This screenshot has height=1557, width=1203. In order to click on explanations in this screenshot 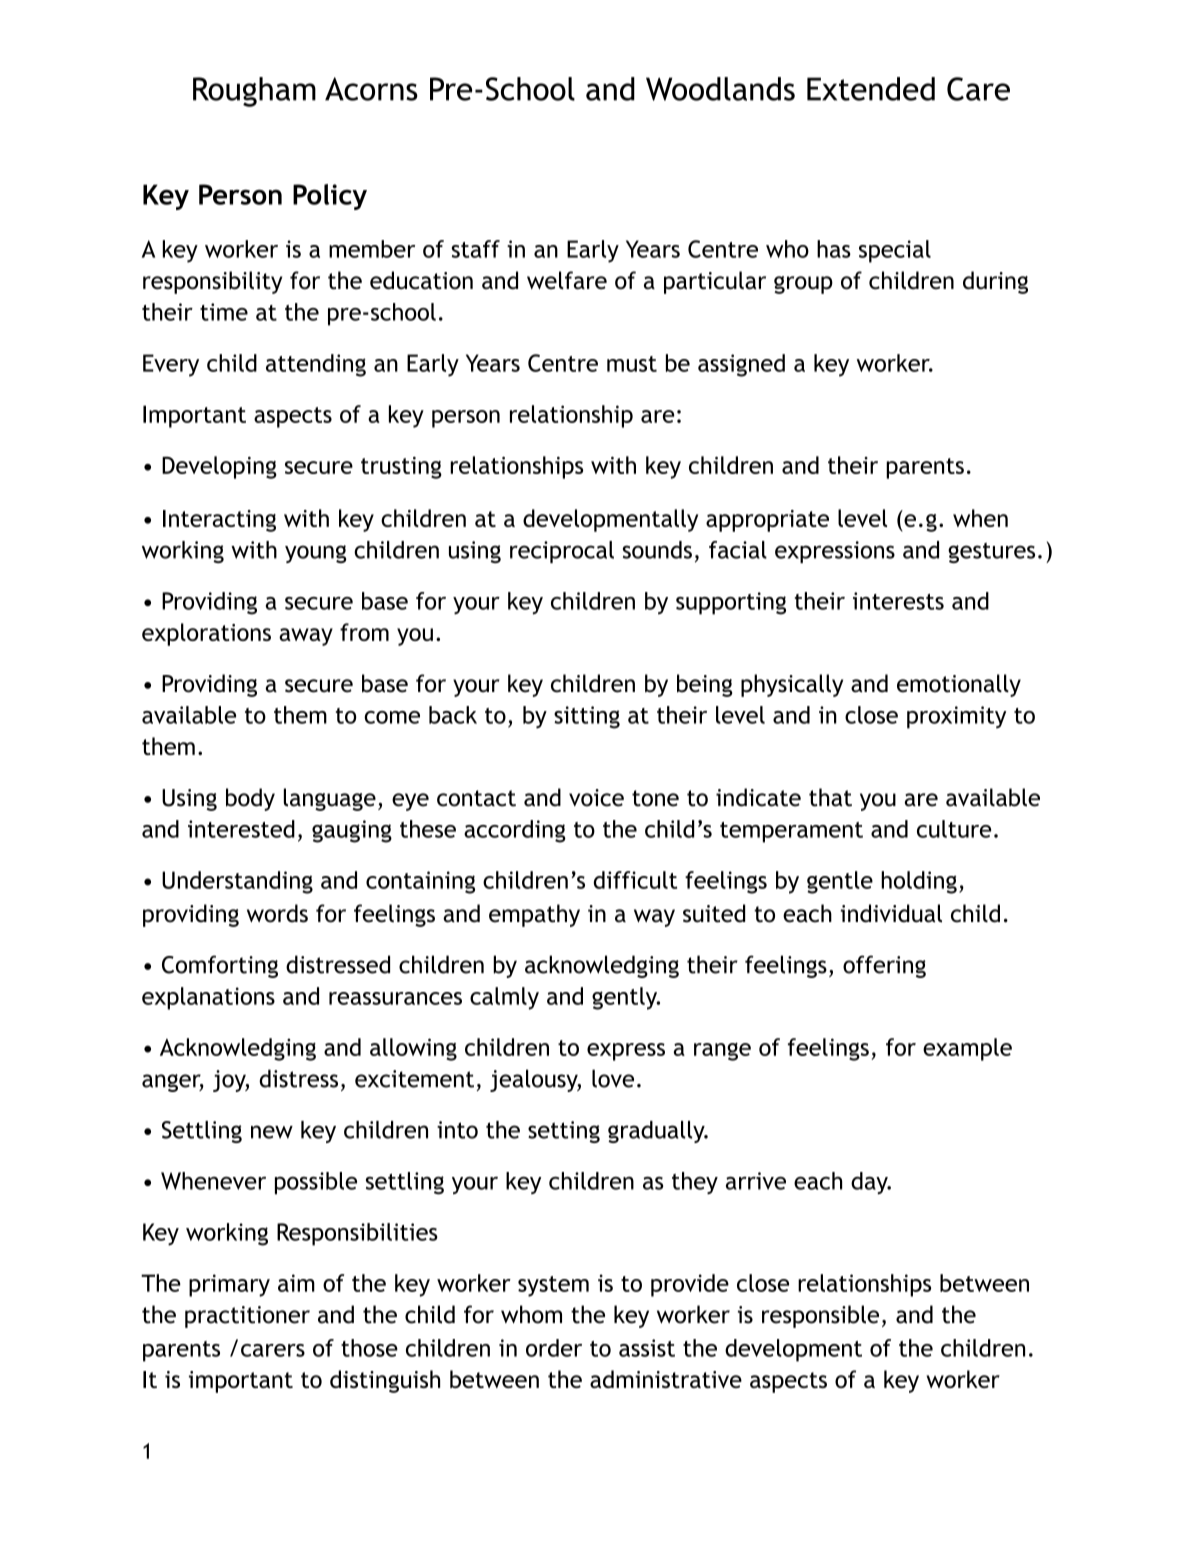, I will do `click(208, 998)`.
